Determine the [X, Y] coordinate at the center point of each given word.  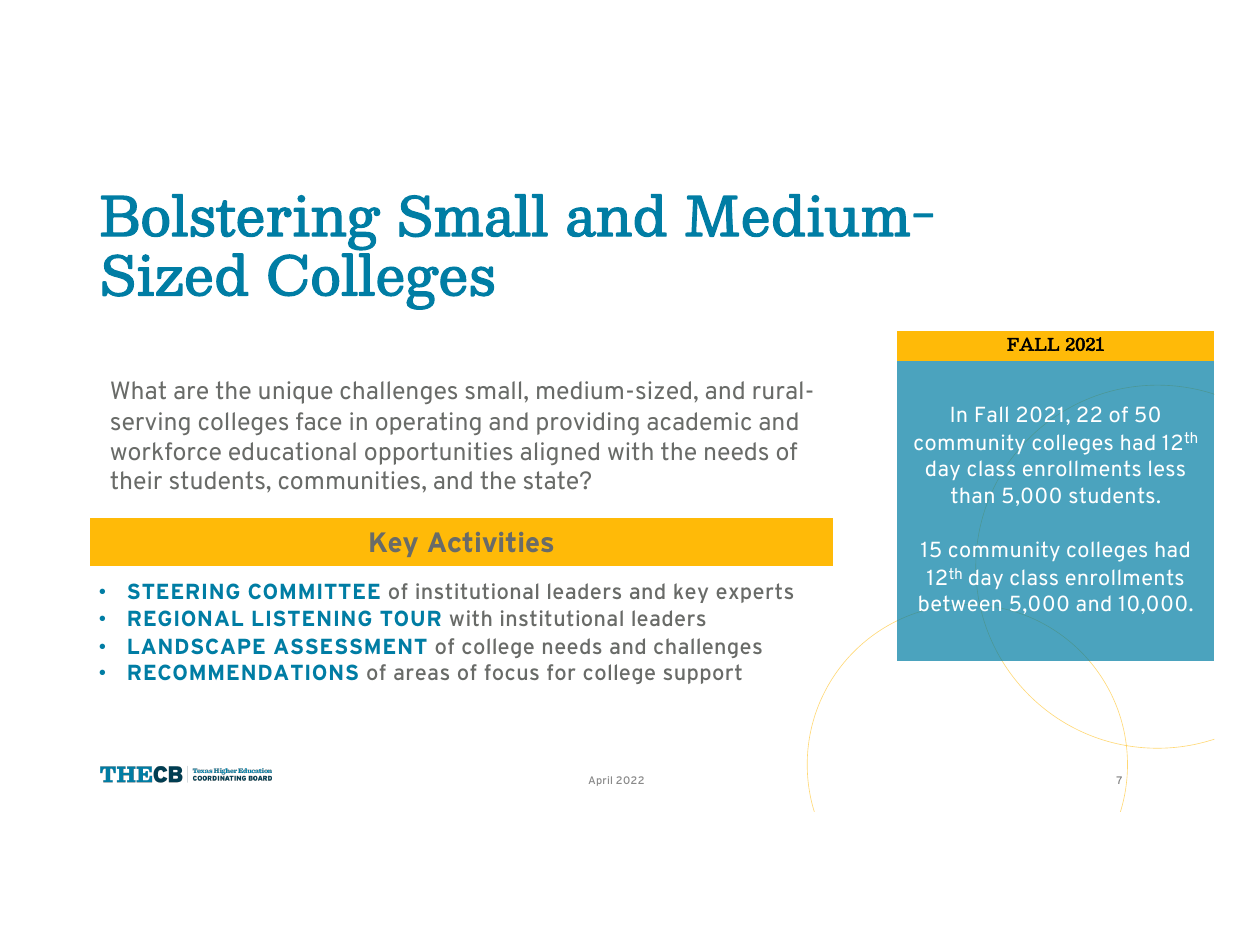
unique [295, 392]
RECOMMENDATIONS [243, 672]
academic [699, 421]
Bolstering [241, 222]
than [972, 495]
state [552, 480]
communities [351, 480]
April [600, 781]
